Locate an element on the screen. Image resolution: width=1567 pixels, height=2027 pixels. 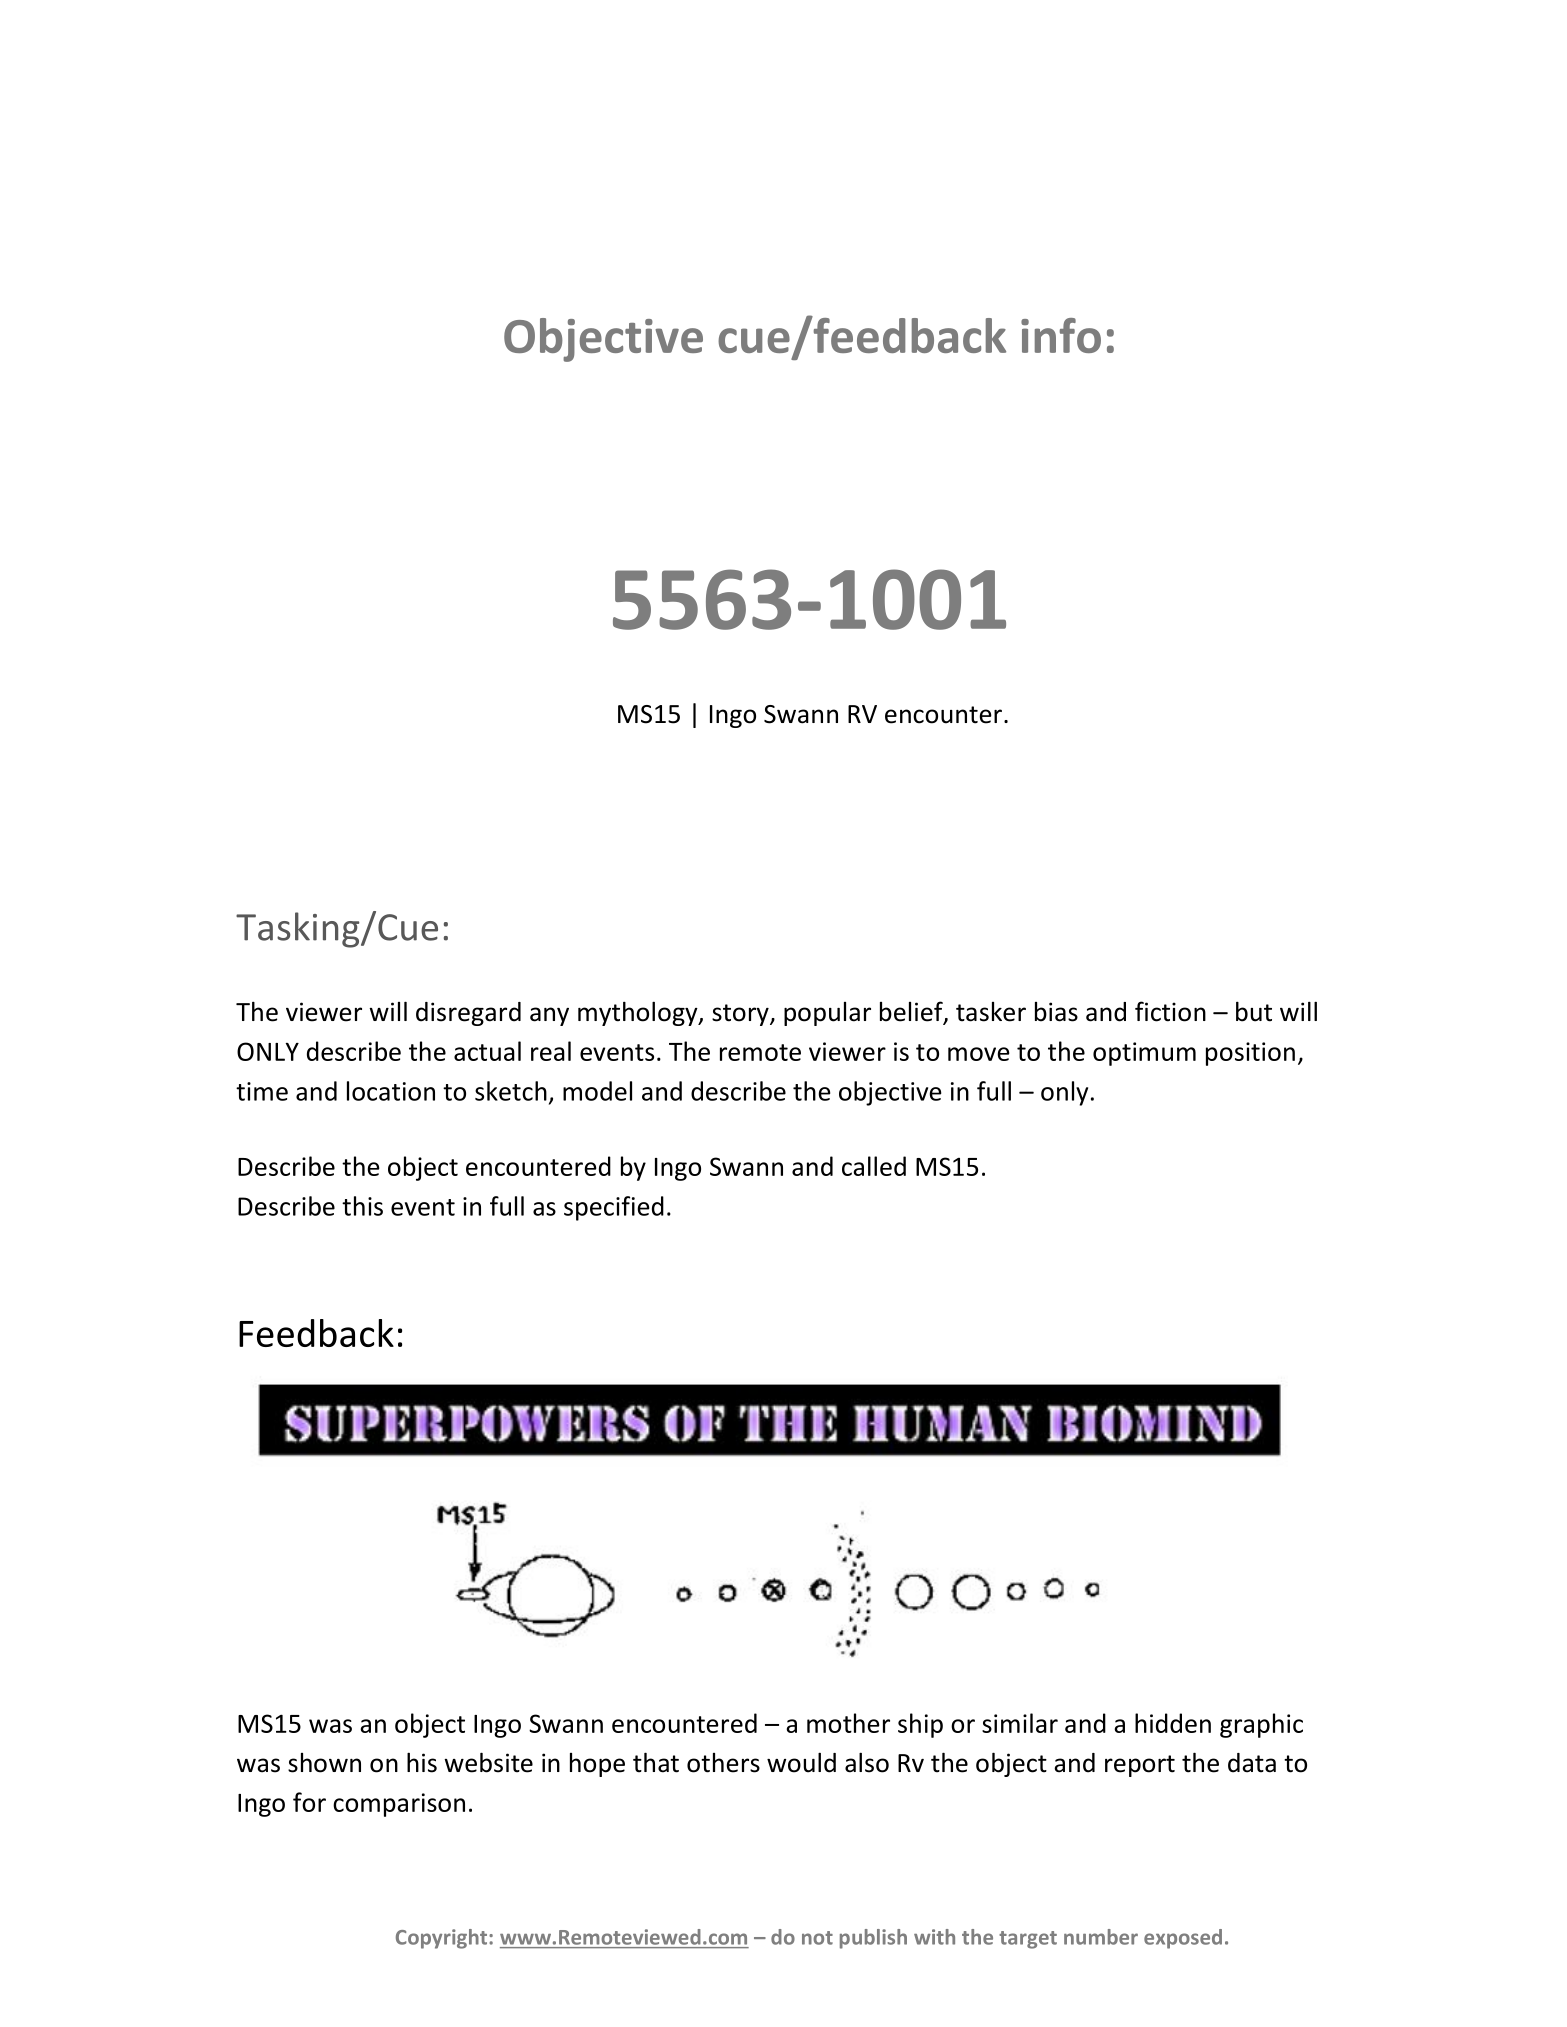
called is located at coordinates (874, 1166).
